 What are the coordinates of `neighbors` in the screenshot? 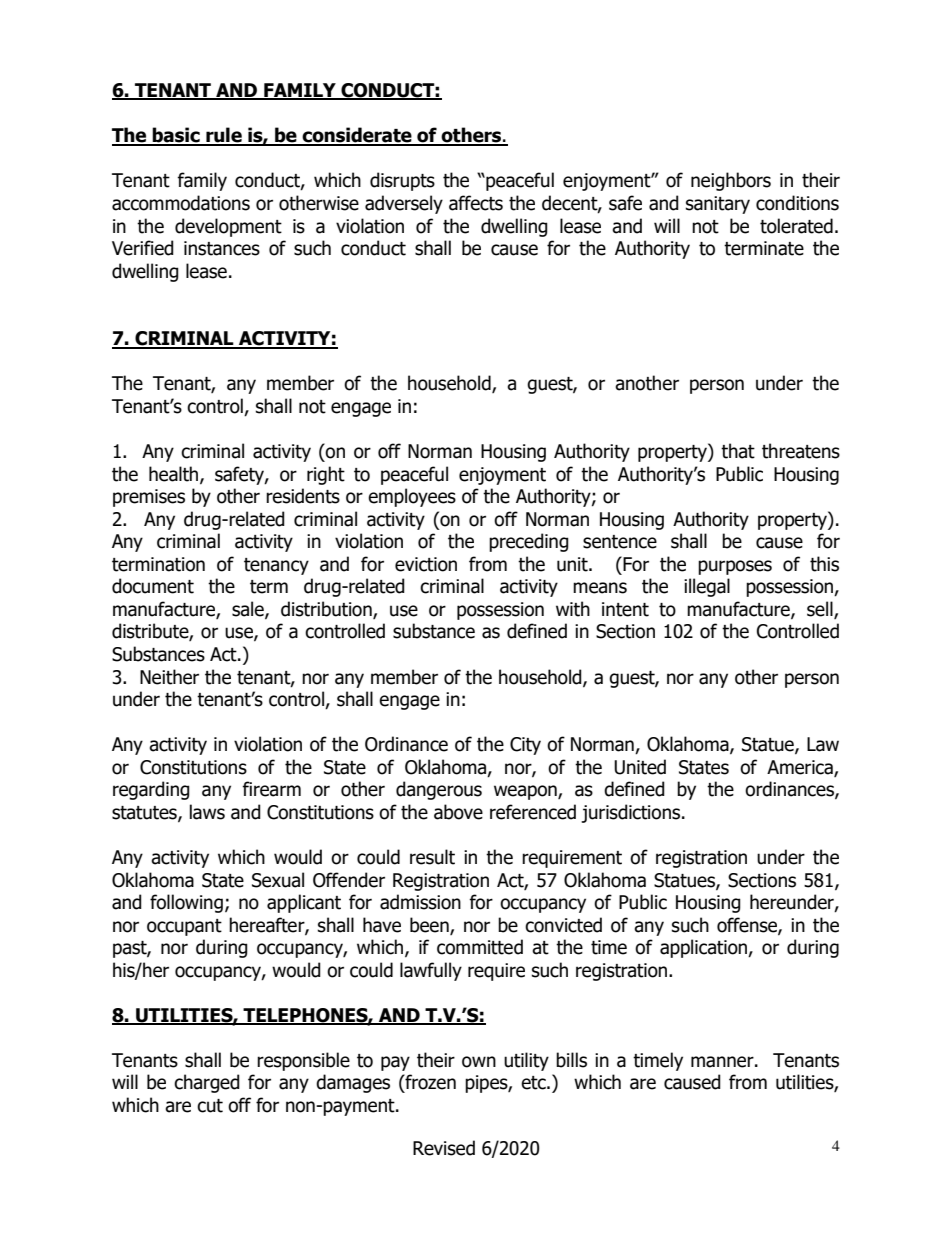 It's located at (731, 181).
